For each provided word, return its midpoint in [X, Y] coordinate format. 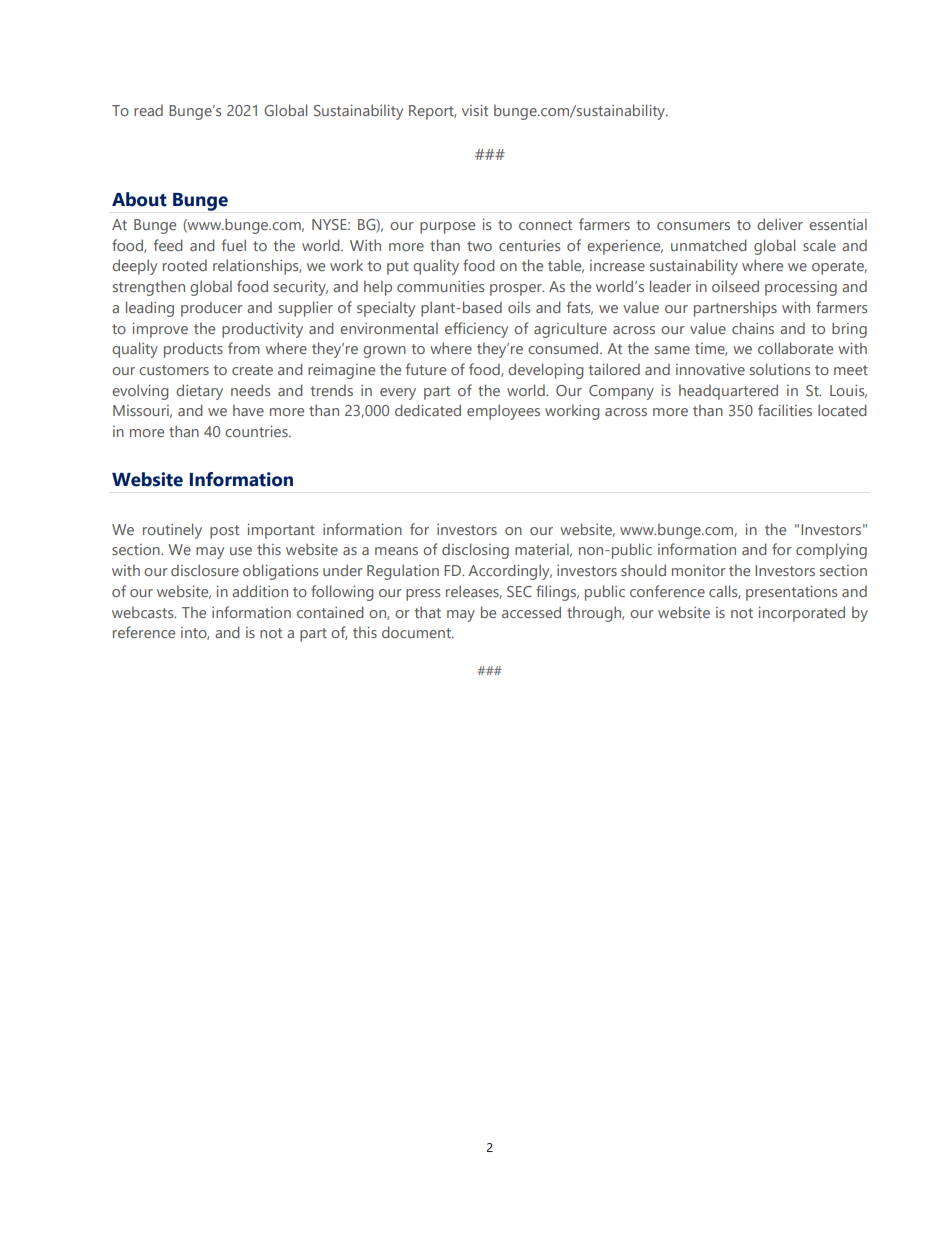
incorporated [802, 614]
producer [212, 309]
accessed [531, 612]
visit [475, 110]
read [148, 110]
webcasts [144, 612]
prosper [517, 290]
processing [801, 288]
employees [503, 412]
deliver [780, 224]
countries [257, 431]
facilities [785, 410]
